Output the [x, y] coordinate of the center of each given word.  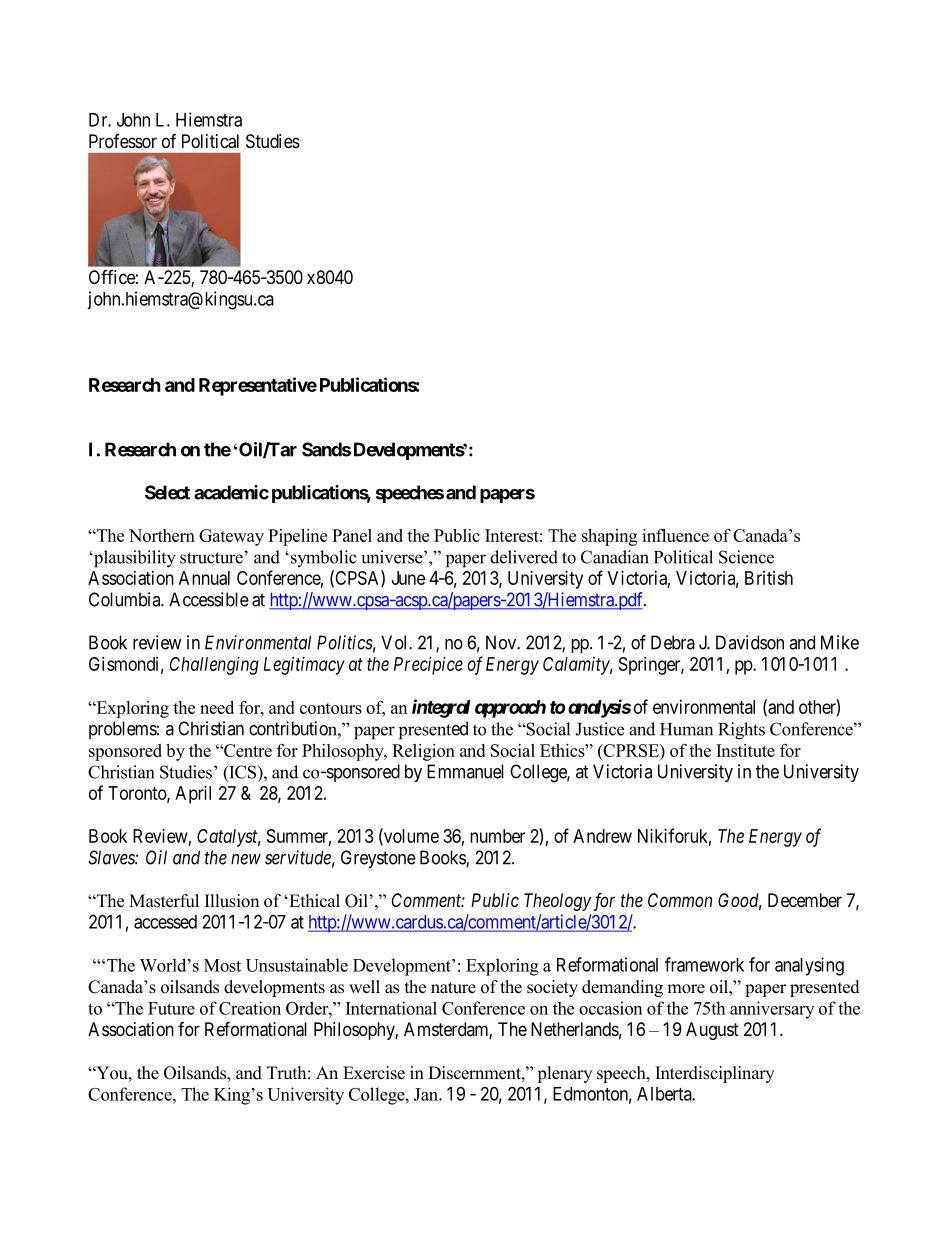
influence [675, 535]
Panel [352, 535]
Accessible [209, 599]
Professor [123, 141]
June [408, 578]
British [769, 578]
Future [171, 1008]
